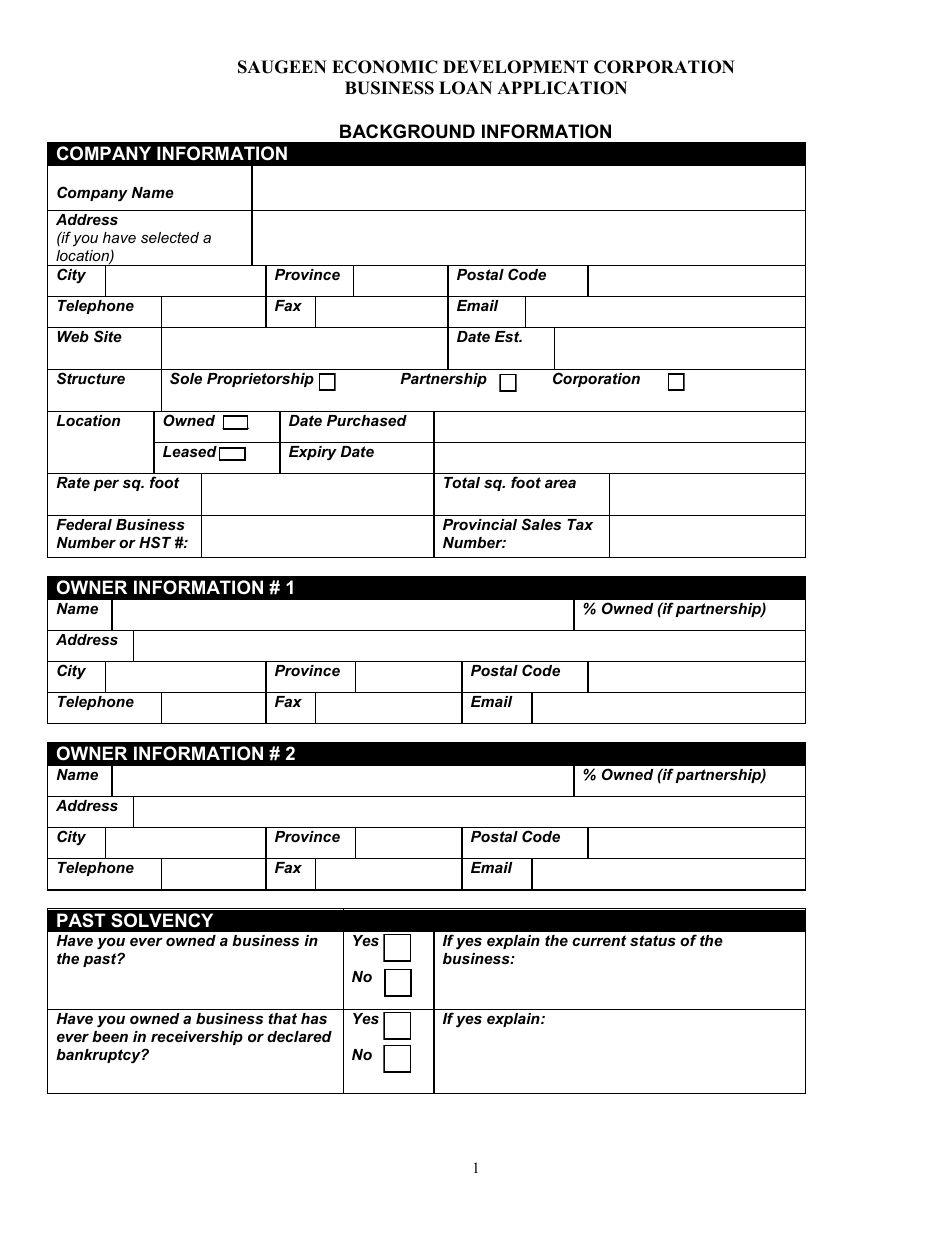 This document has width=952, height=1233. I want to click on APPLICATION, so click(562, 88).
